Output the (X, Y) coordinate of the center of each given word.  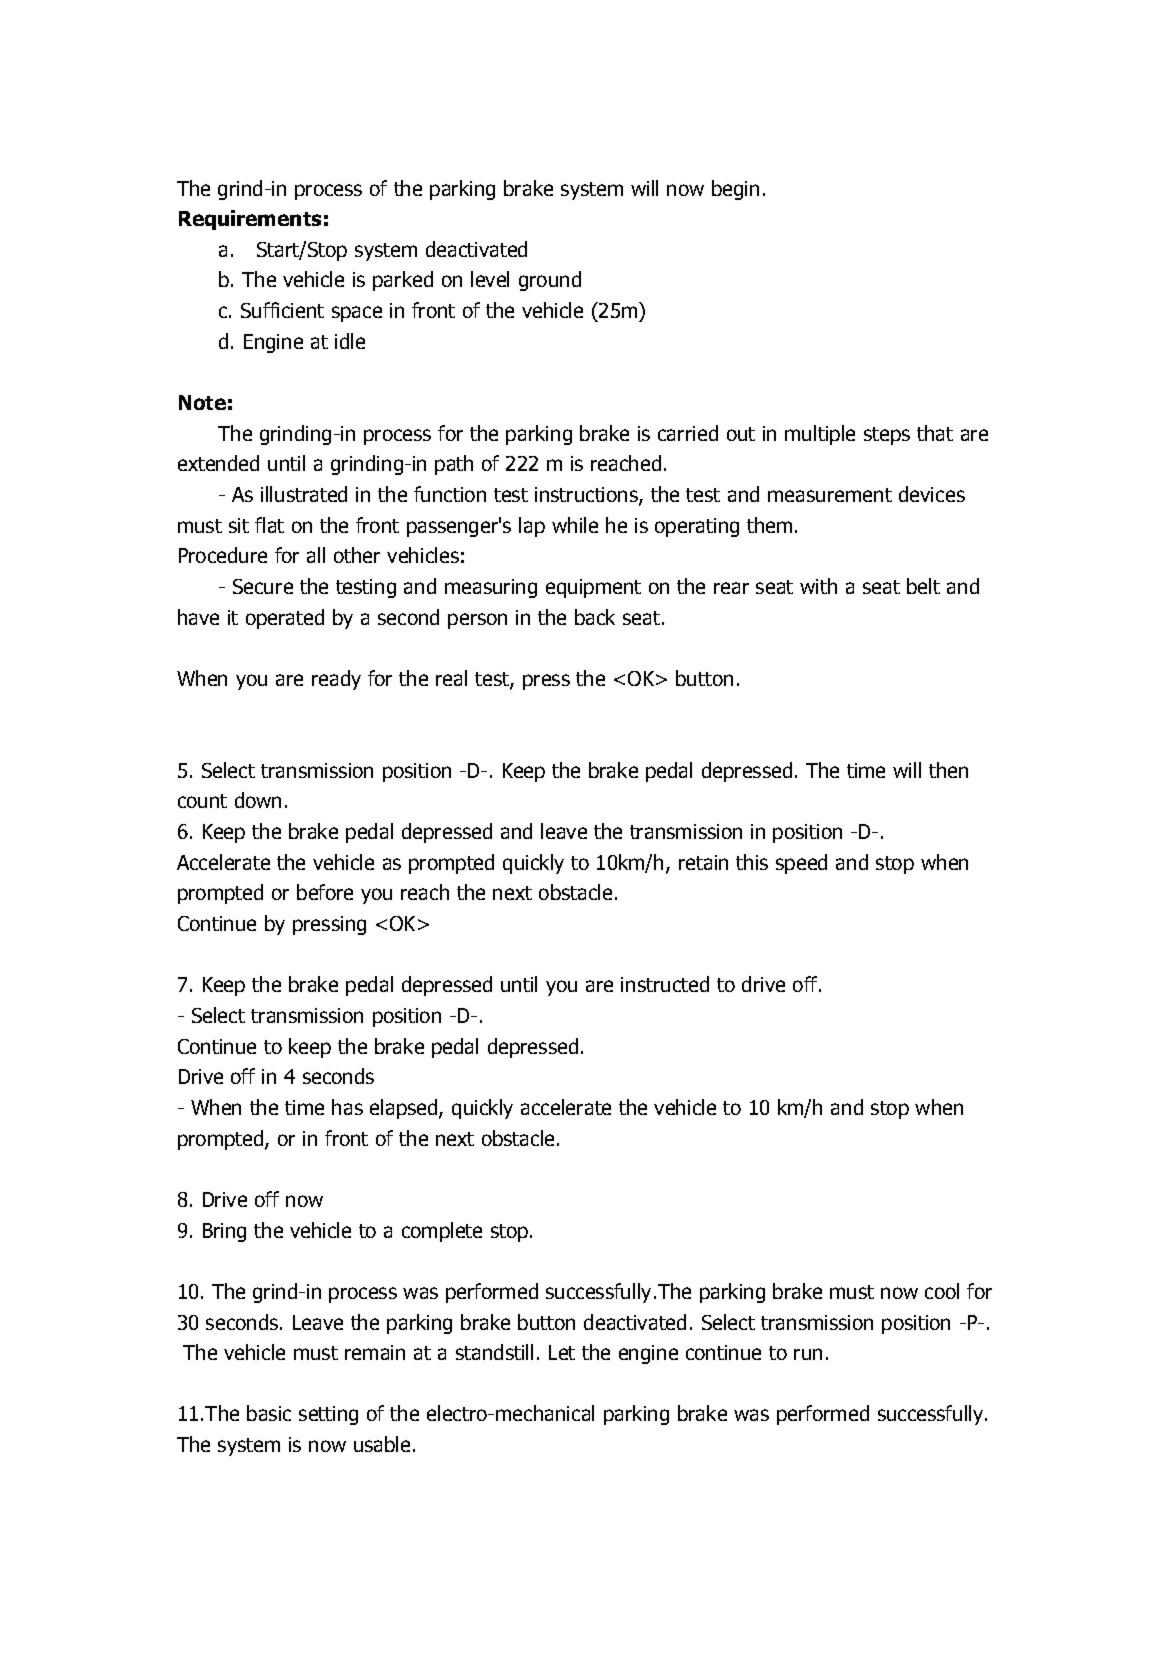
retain (703, 862)
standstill (494, 1352)
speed (801, 864)
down (258, 800)
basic (269, 1413)
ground (550, 281)
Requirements (250, 220)
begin (735, 190)
